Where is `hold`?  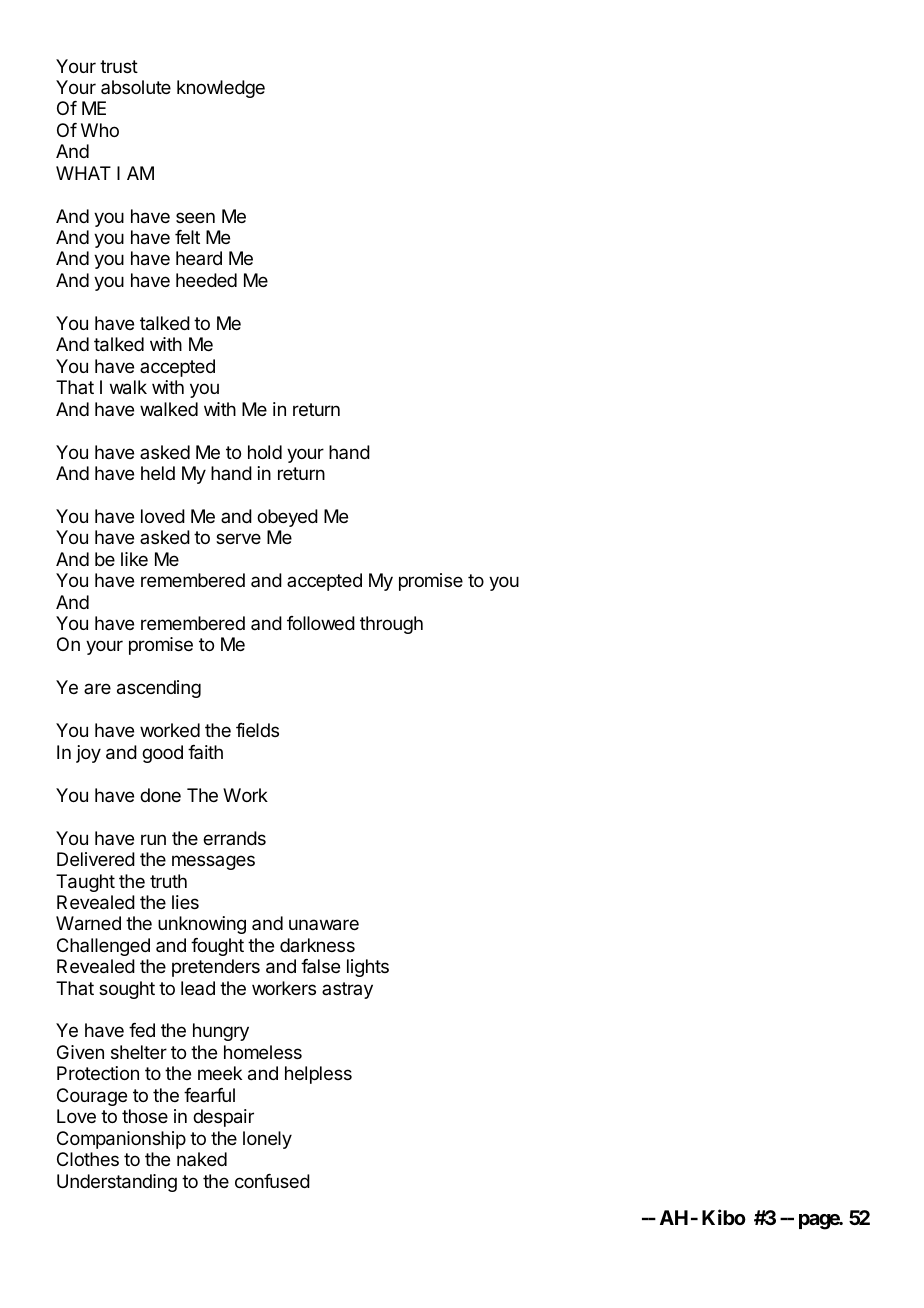 hold is located at coordinates (265, 452).
